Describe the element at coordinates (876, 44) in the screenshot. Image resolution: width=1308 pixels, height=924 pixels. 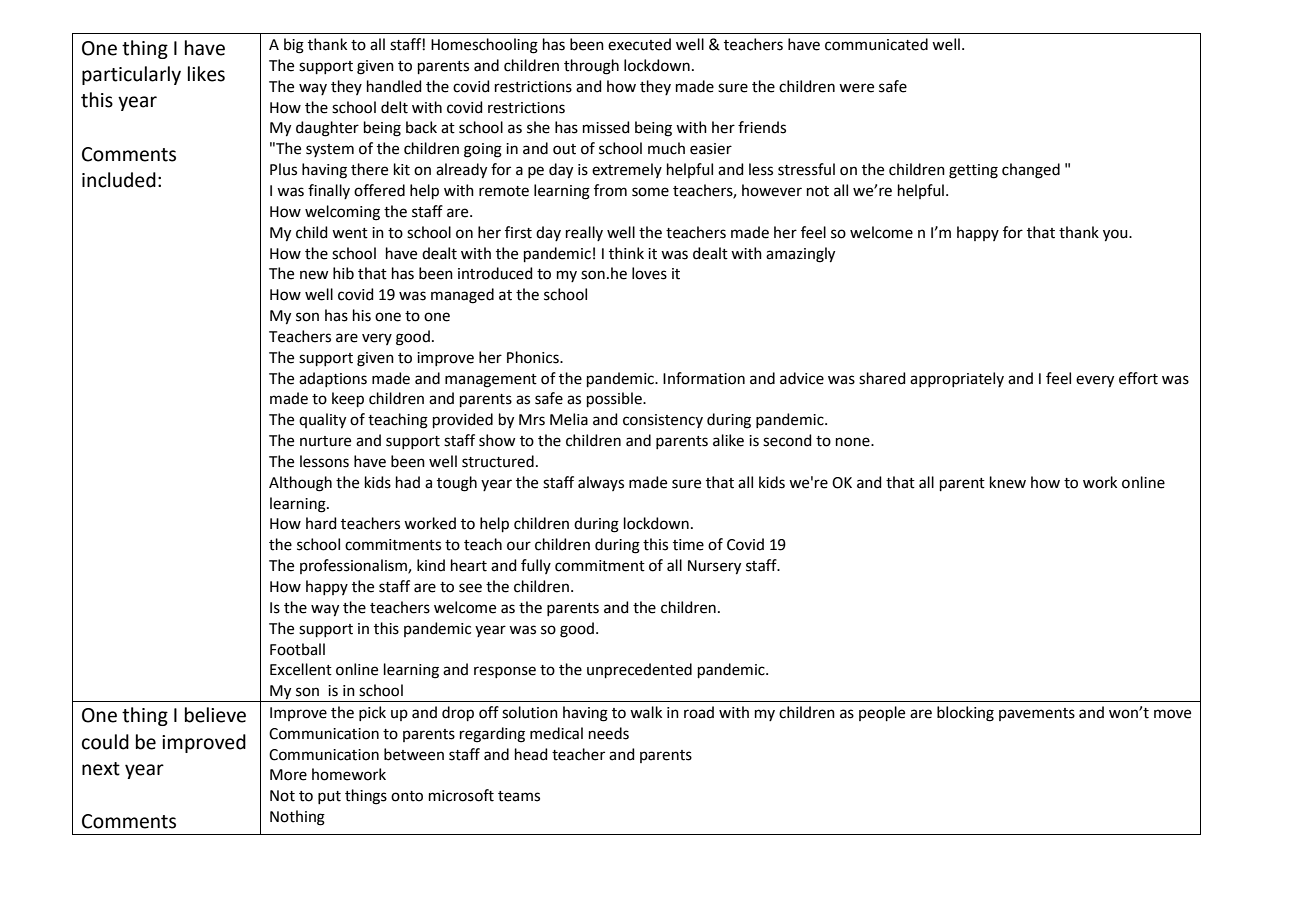
I see `communicated` at that location.
